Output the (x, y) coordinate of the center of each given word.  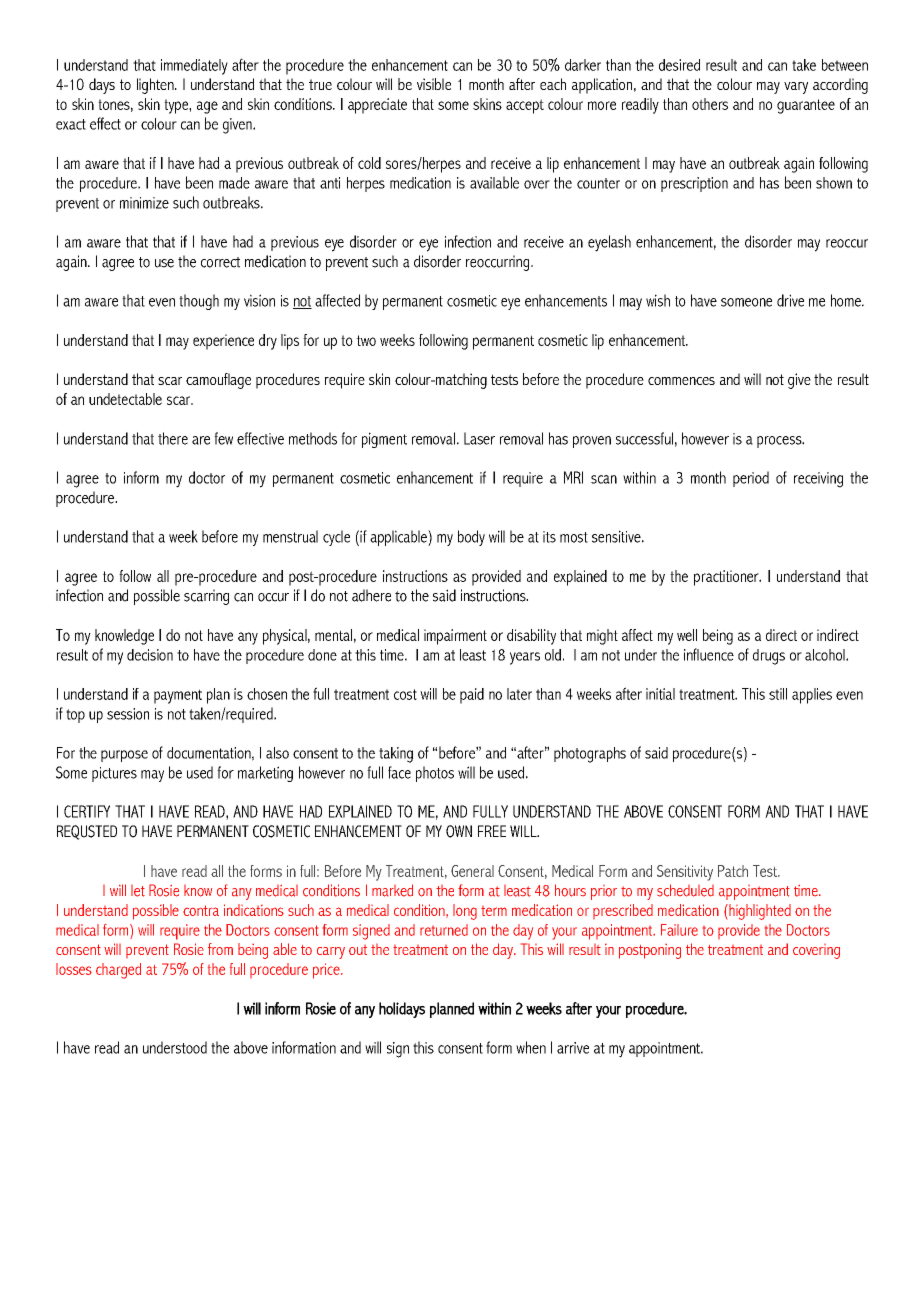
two (366, 340)
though (199, 302)
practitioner (727, 578)
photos (435, 774)
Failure (679, 930)
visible (434, 84)
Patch (733, 871)
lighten (156, 86)
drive (790, 300)
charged (118, 971)
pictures (114, 774)
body (471, 538)
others (710, 104)
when (531, 1047)
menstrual (290, 536)
